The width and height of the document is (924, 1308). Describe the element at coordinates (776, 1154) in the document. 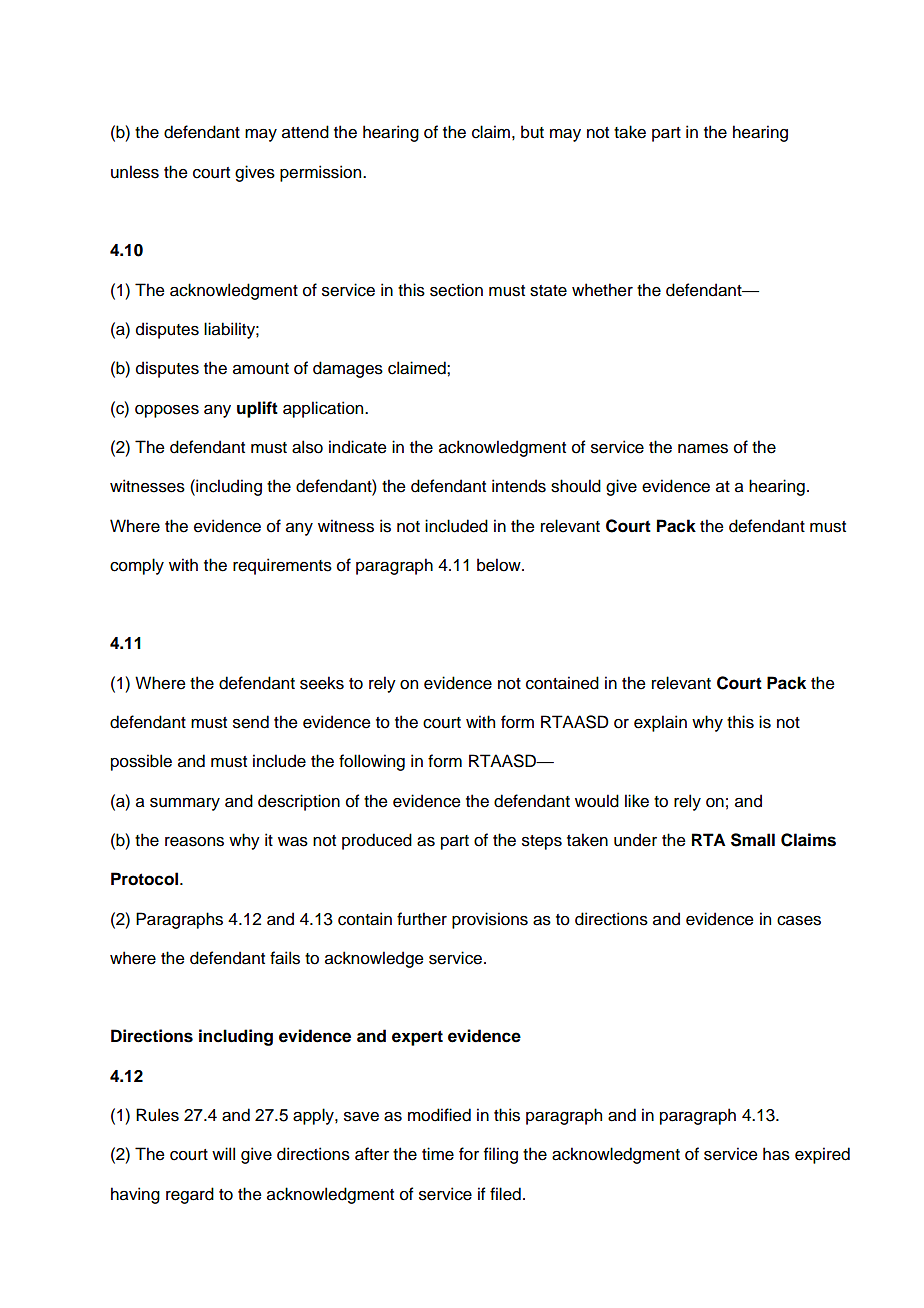

I see `has` at that location.
